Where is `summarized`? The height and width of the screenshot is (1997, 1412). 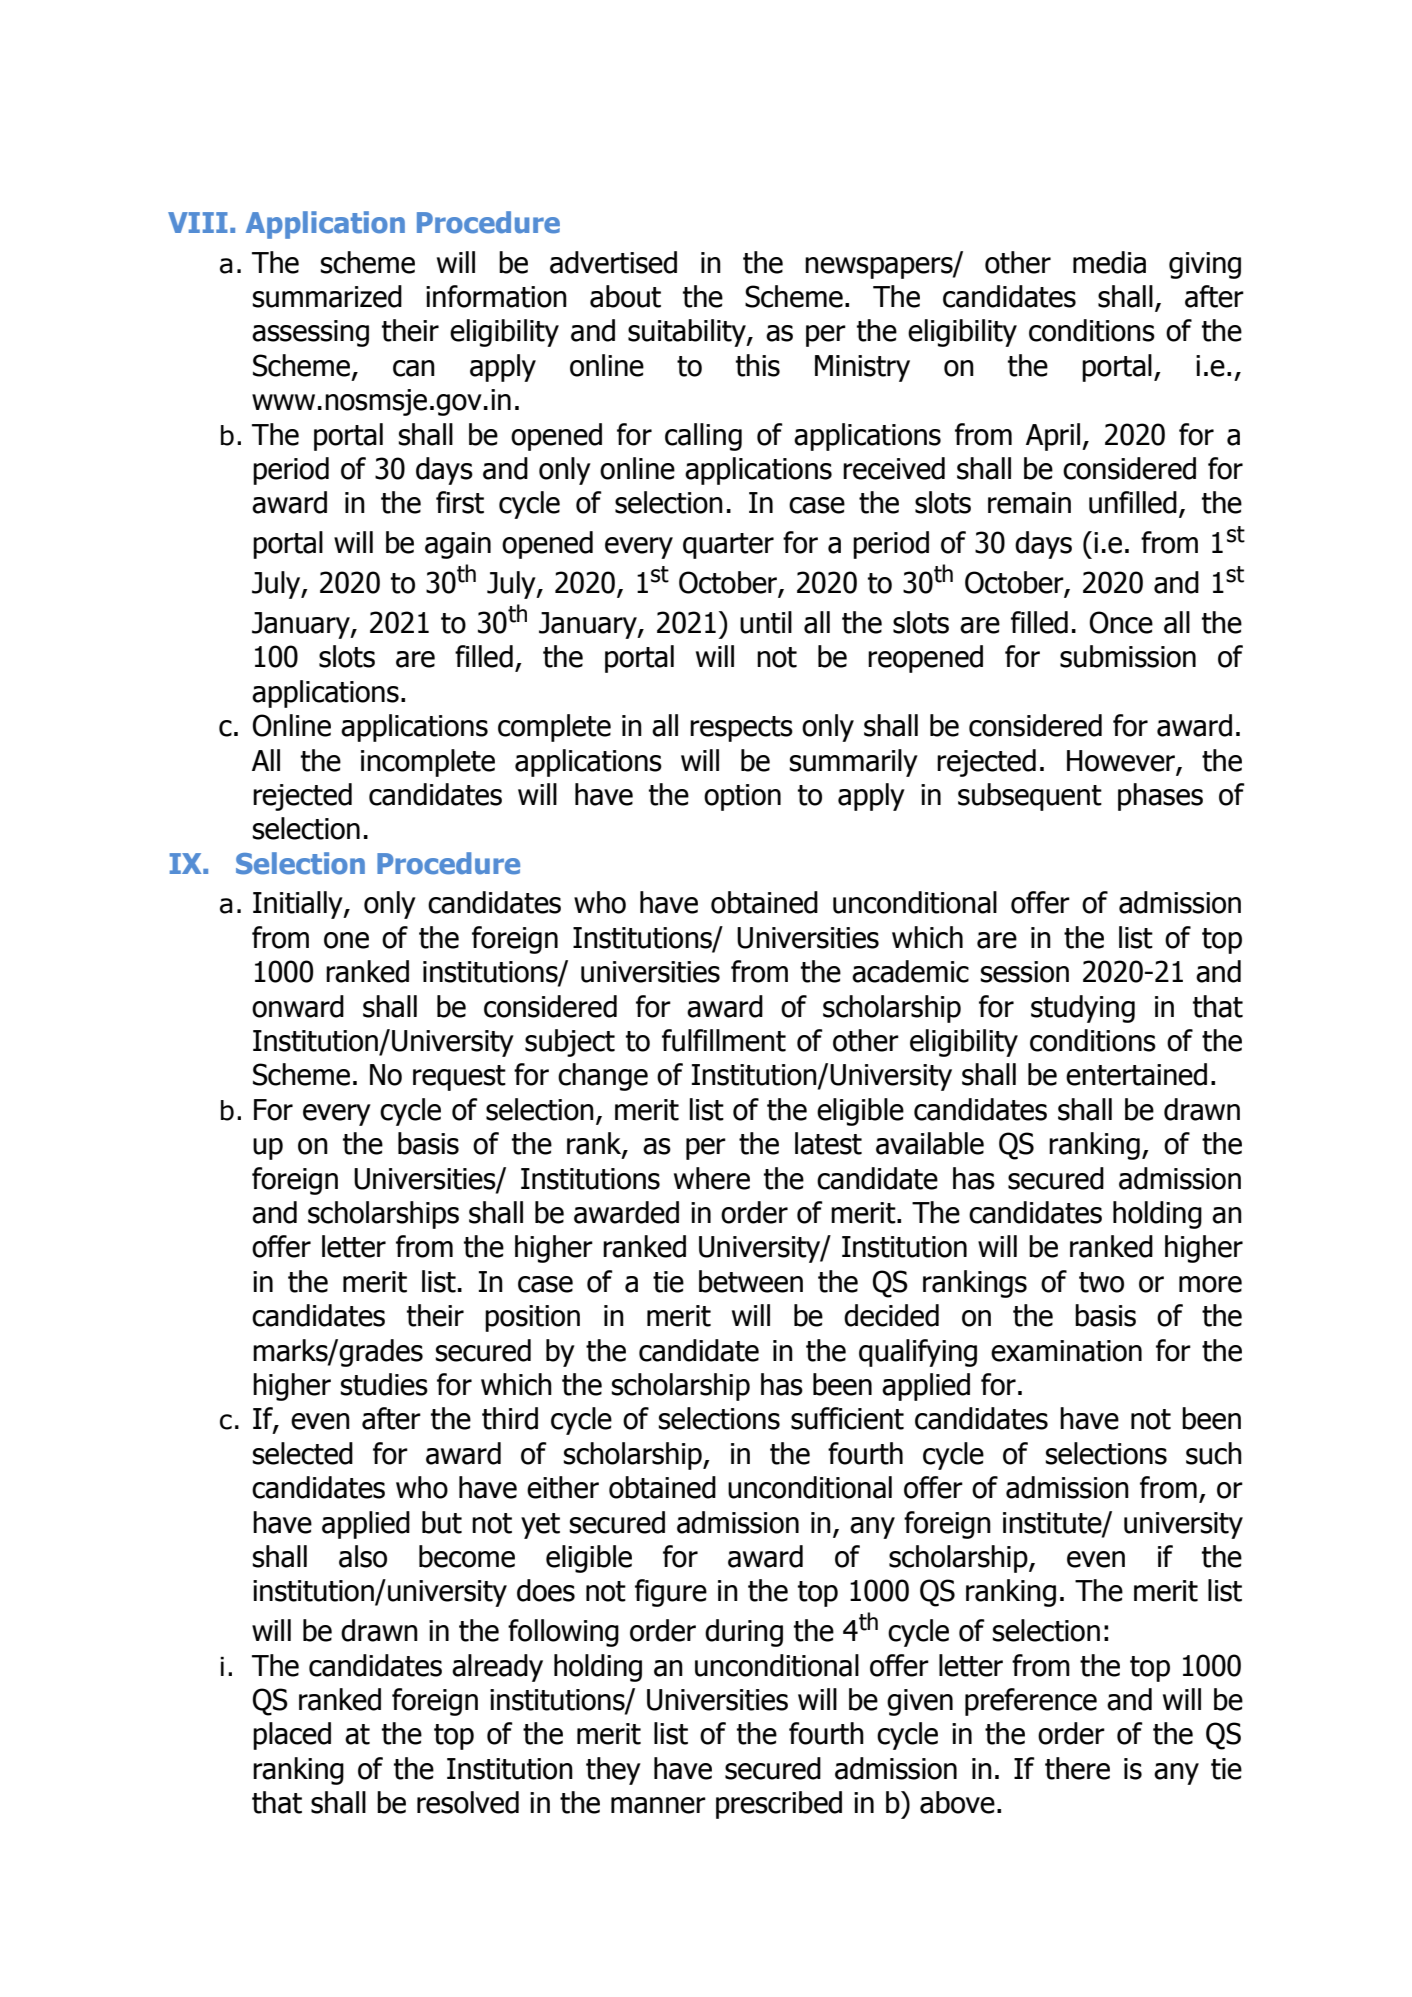 summarized is located at coordinates (327, 296).
